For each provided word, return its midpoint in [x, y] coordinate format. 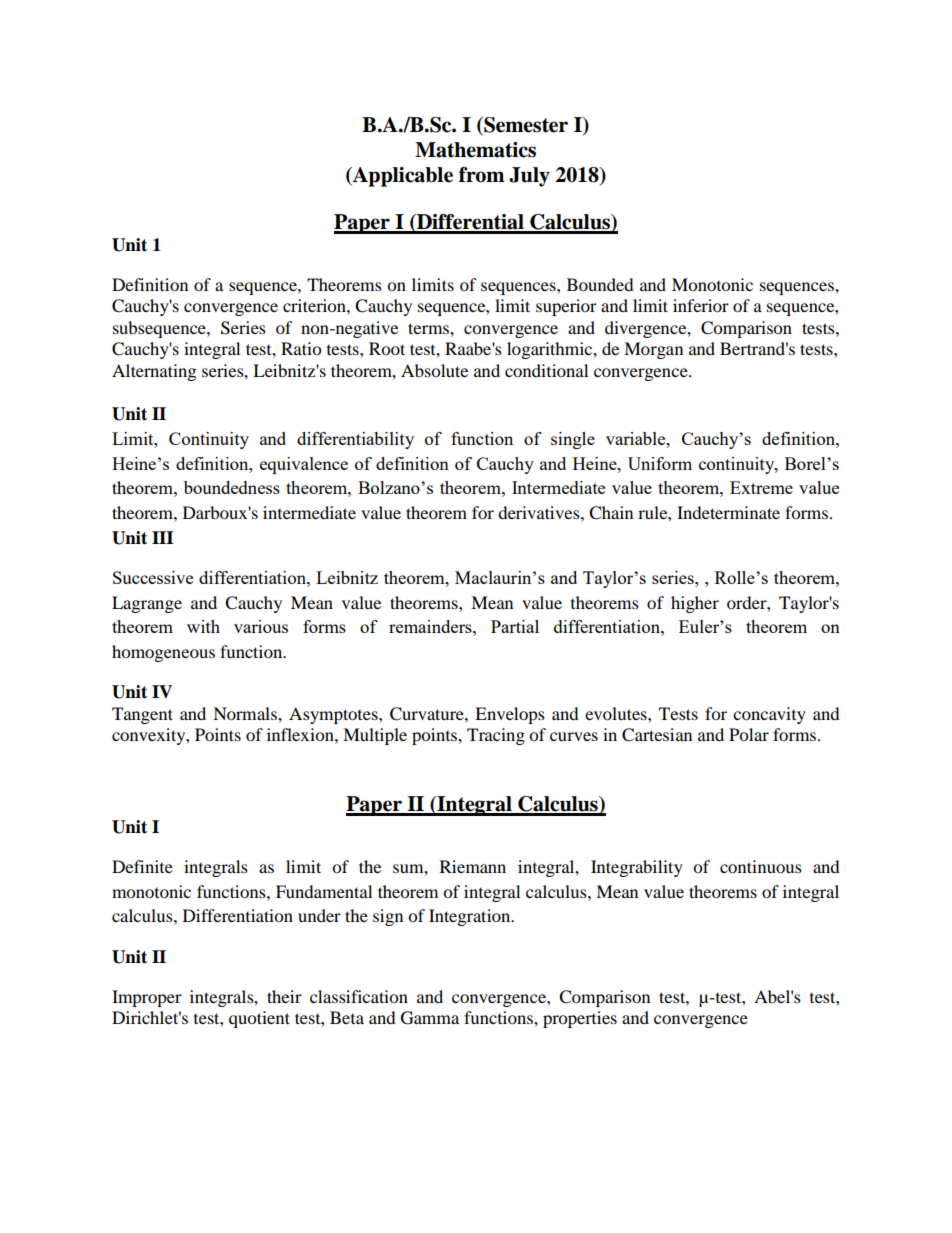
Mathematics [475, 150]
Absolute [434, 370]
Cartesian [657, 735]
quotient [259, 1019]
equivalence [304, 465]
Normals [246, 713]
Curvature [428, 714]
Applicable [402, 177]
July [529, 177]
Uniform [660, 463]
